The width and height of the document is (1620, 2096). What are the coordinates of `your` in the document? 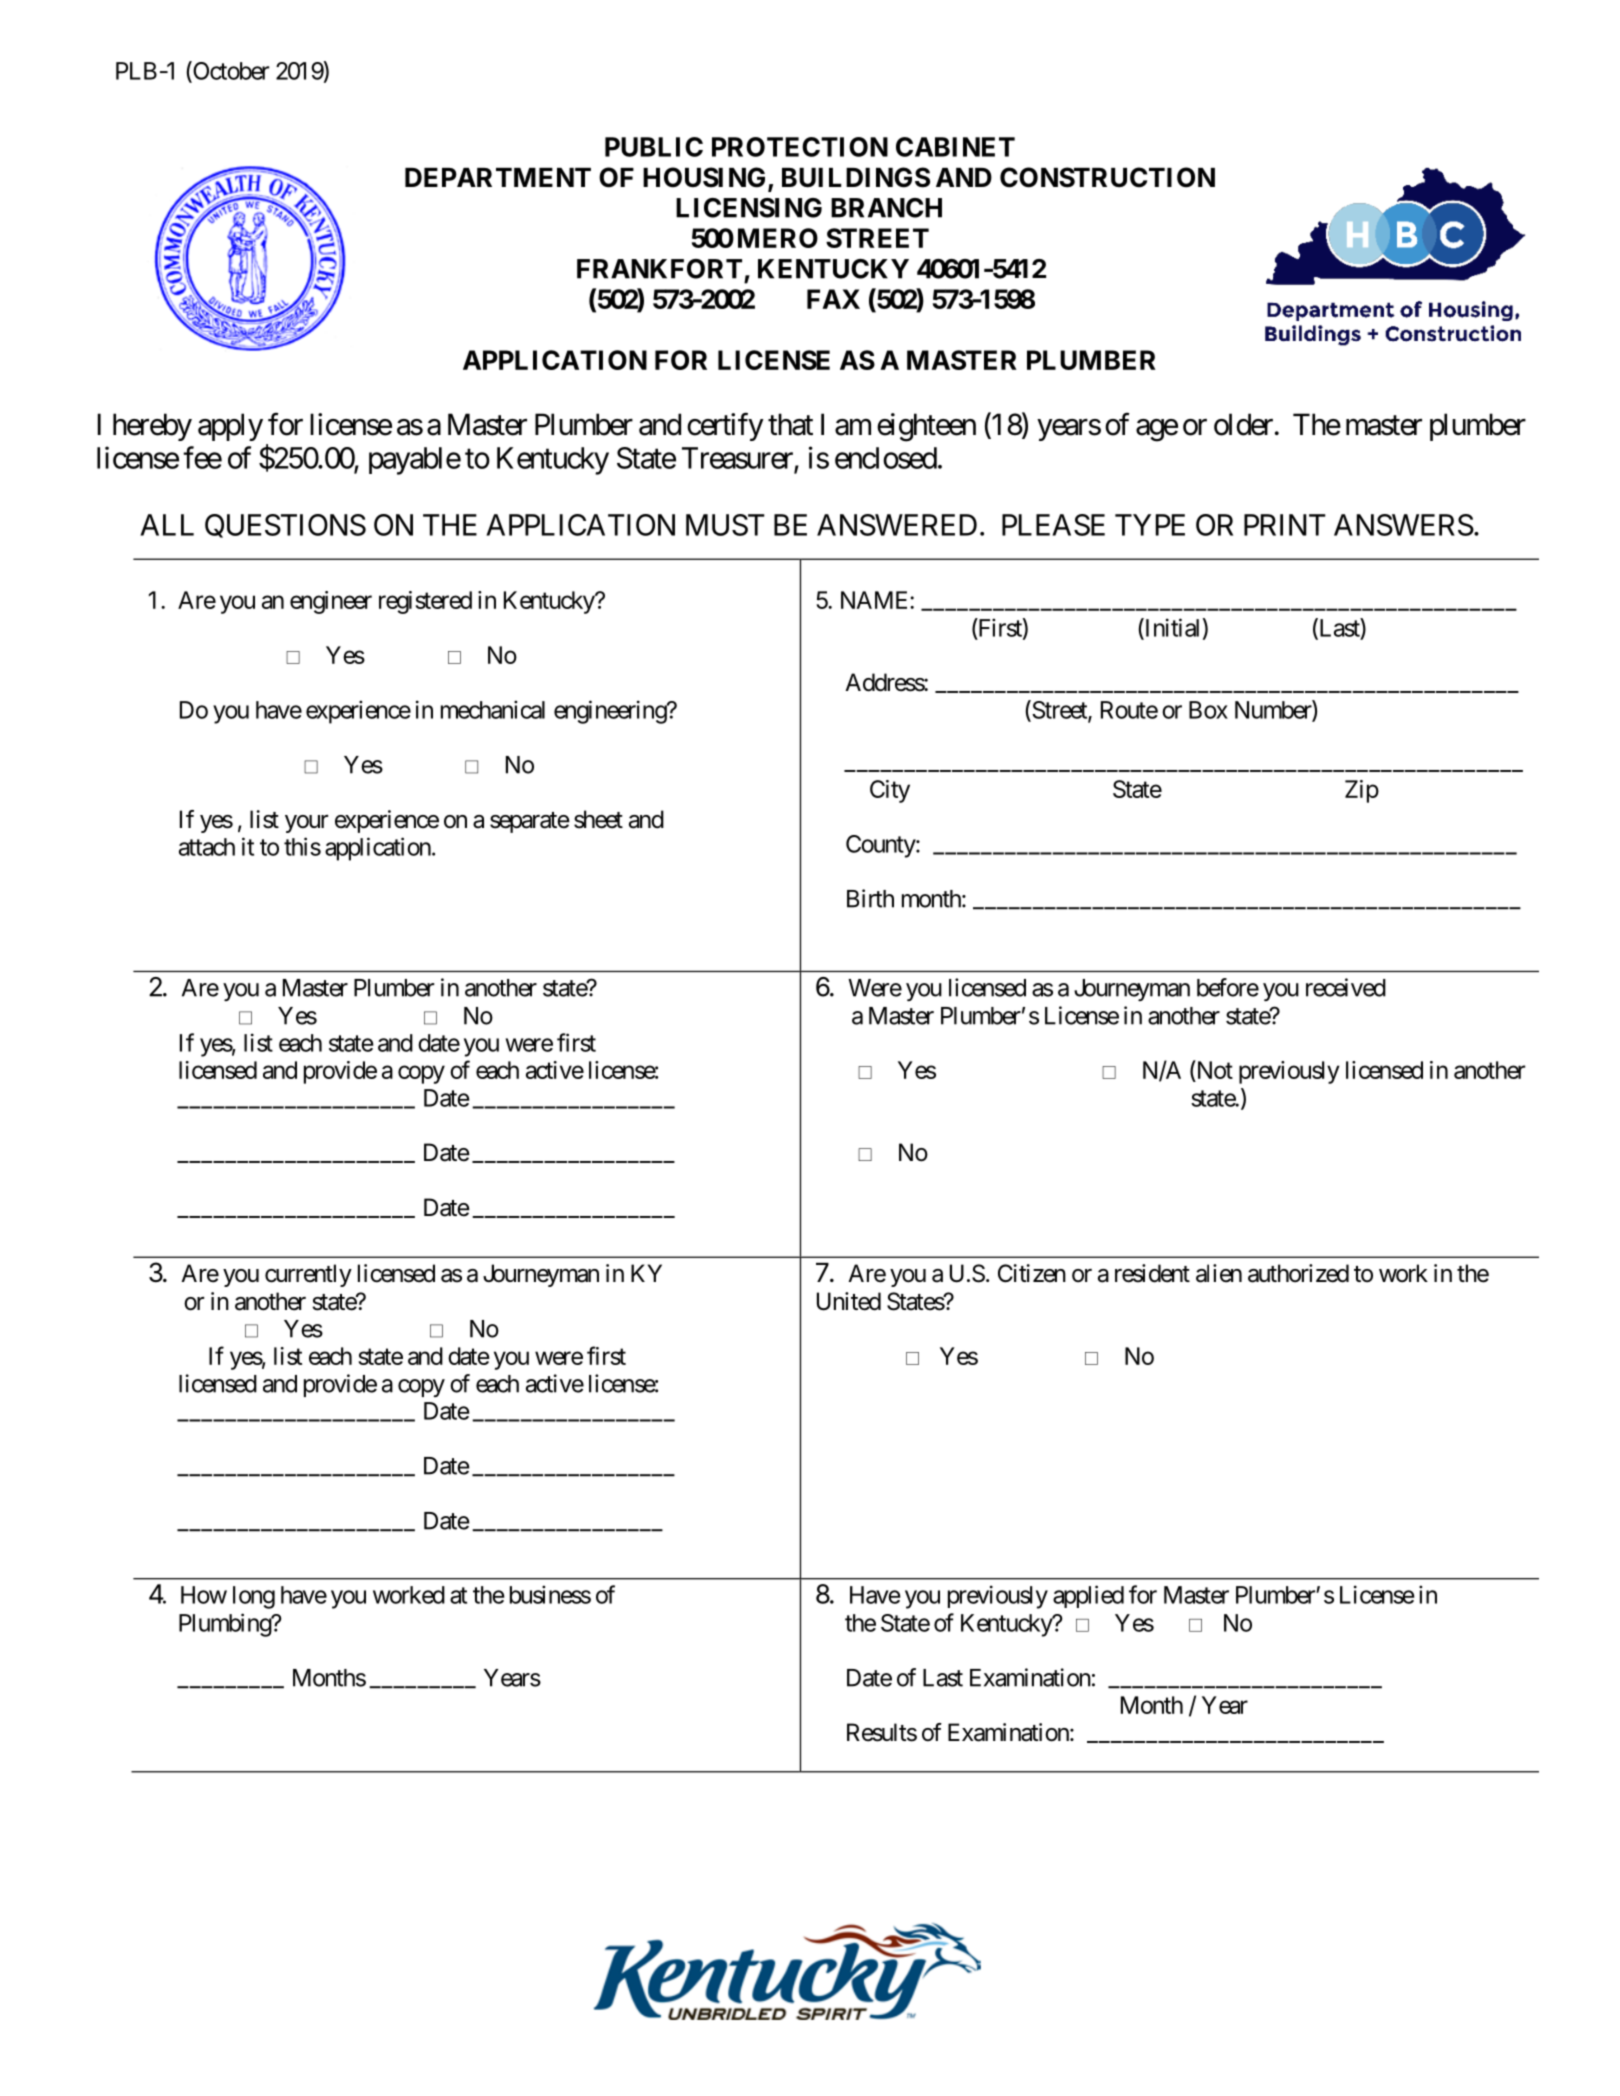 It's located at (306, 824).
